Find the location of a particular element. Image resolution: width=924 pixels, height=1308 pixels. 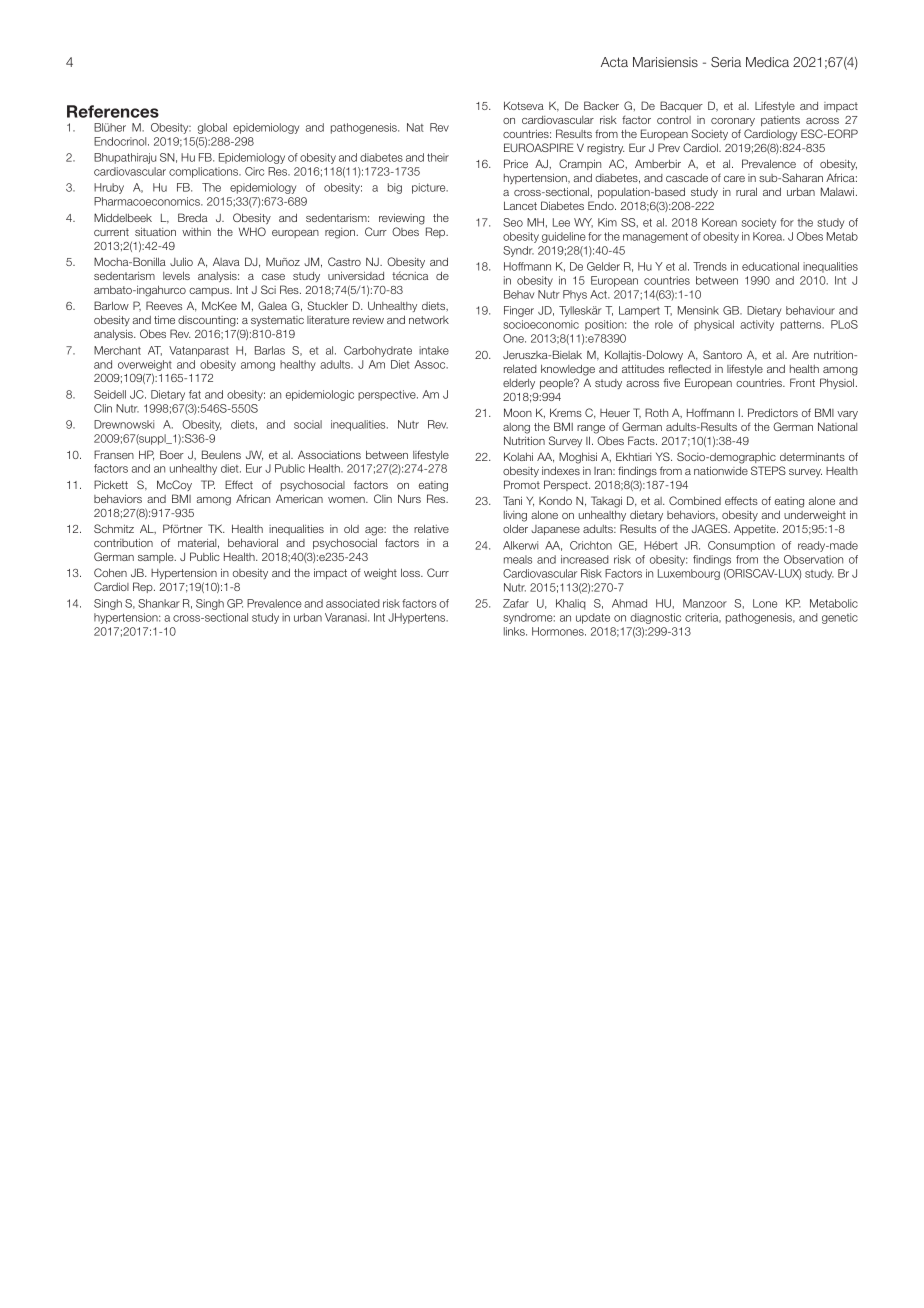

Zafar is located at coordinates (516, 603).
